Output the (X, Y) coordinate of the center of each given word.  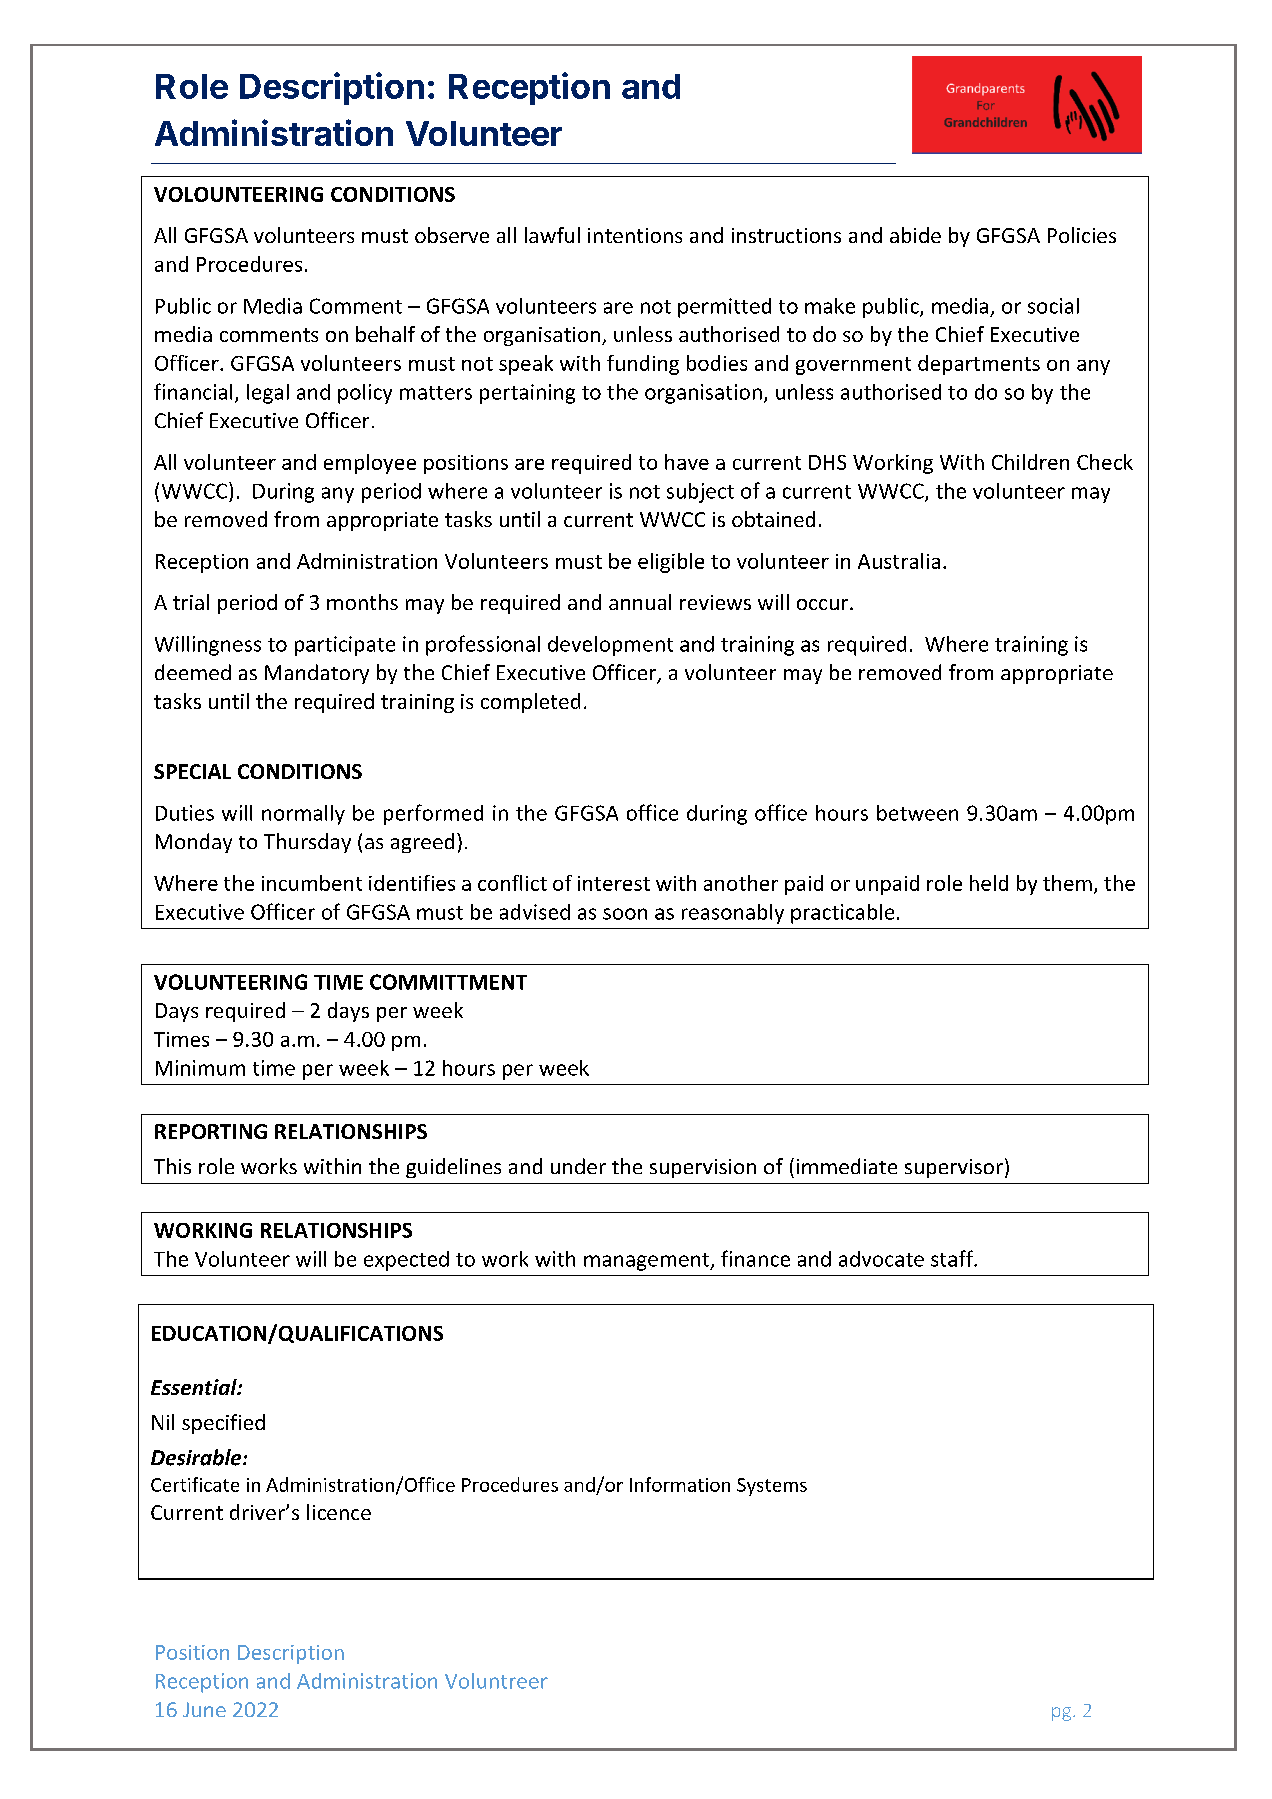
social (1053, 306)
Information (680, 1484)
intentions (635, 235)
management (647, 1262)
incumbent (312, 883)
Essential (195, 1387)
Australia (899, 561)
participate (345, 646)
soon (625, 914)
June (204, 1709)
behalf (385, 334)
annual (640, 602)
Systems (772, 1487)
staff (953, 1258)
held (989, 883)
